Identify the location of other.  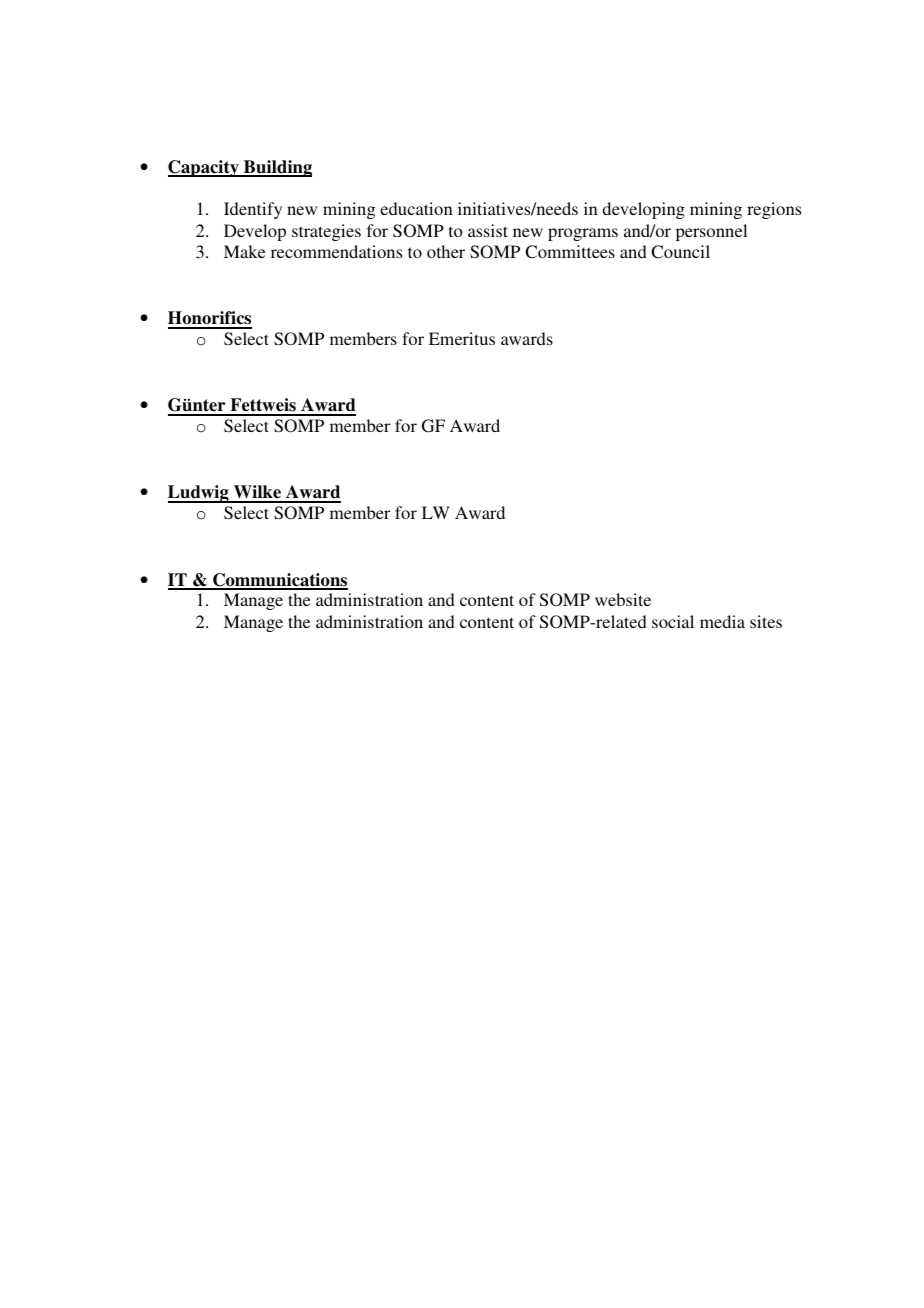
(446, 251).
